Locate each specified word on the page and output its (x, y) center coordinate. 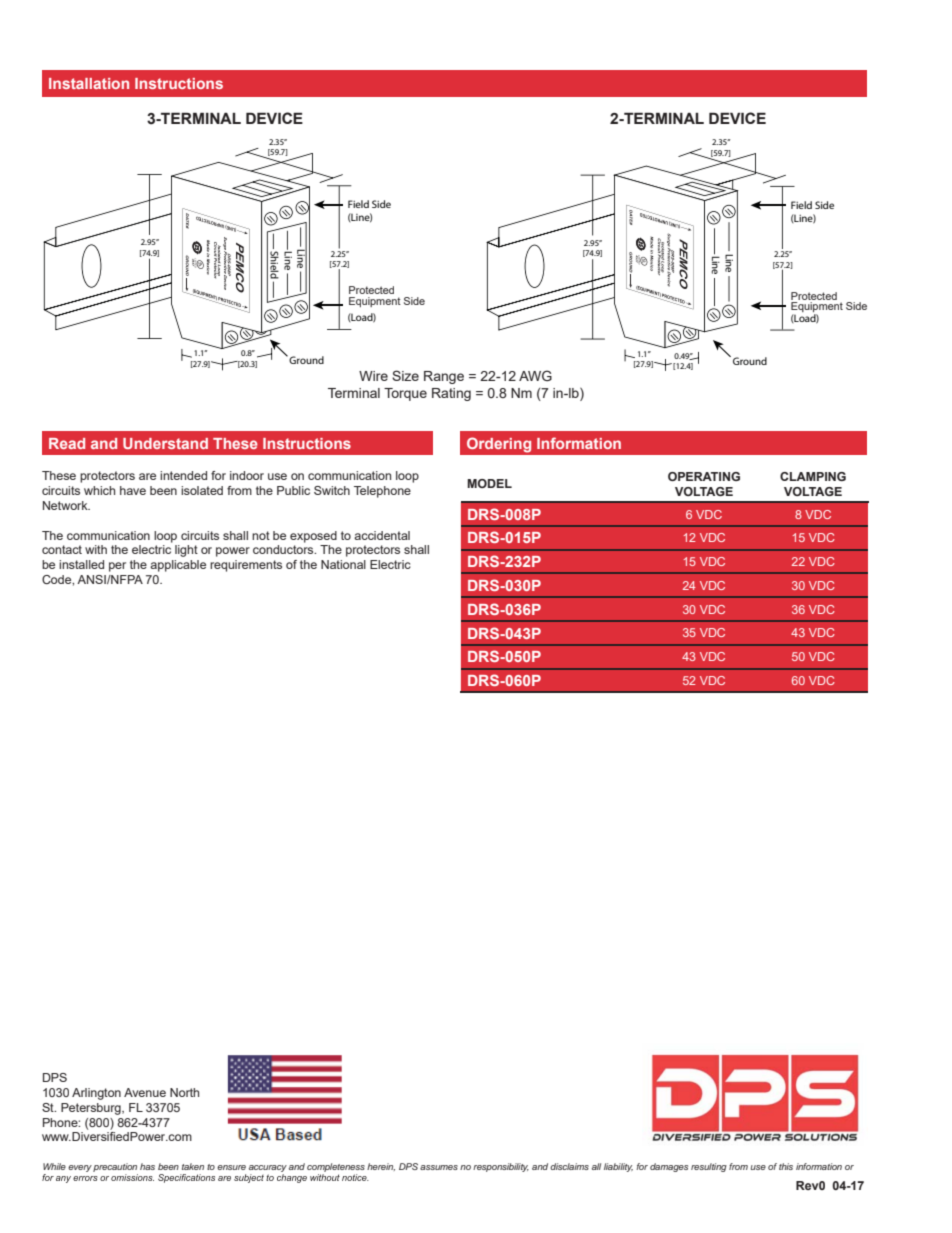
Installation (89, 83)
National (343, 564)
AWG (535, 375)
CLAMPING (813, 476)
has (147, 1166)
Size (405, 375)
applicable (178, 566)
